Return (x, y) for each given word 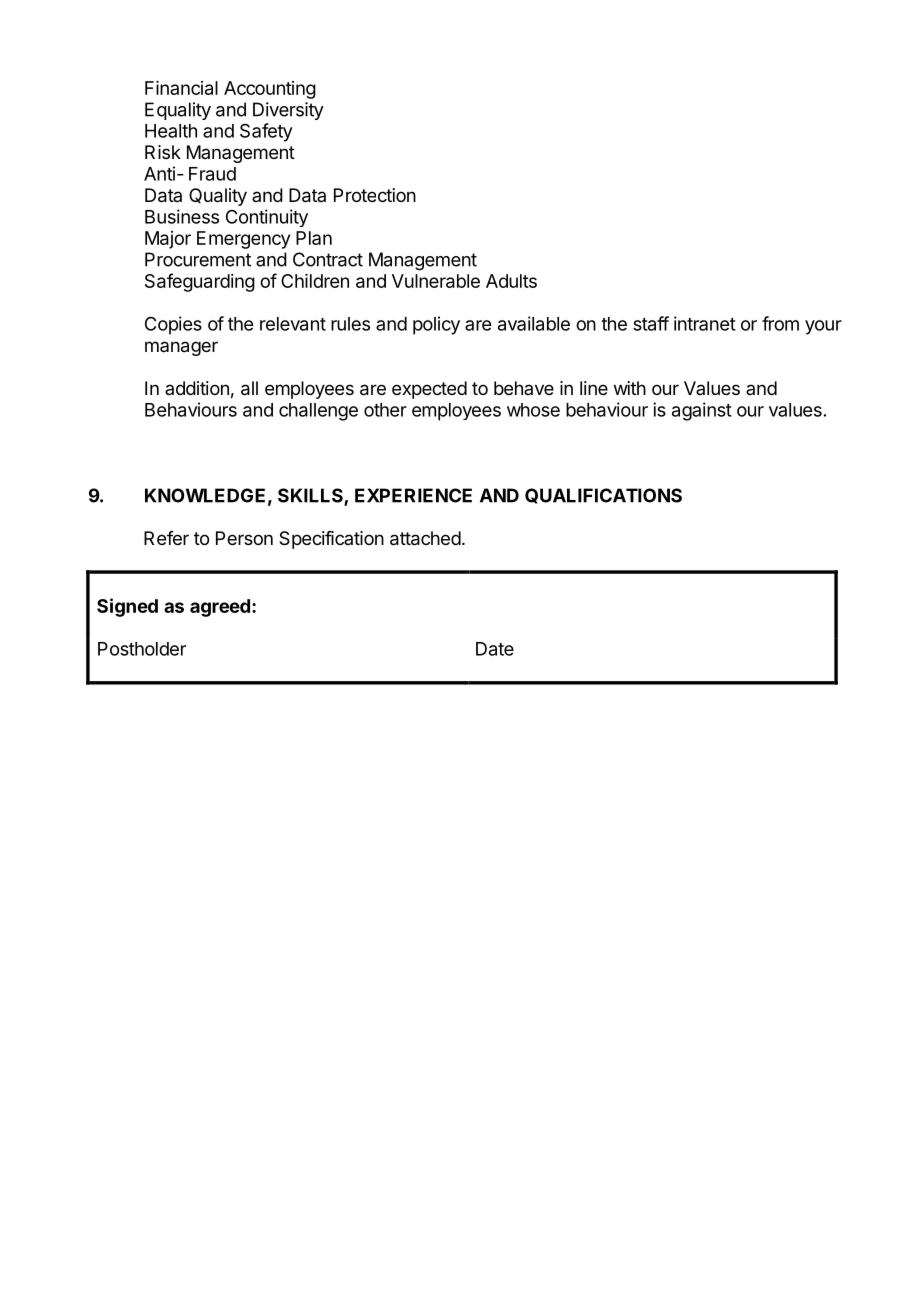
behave (524, 388)
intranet (705, 323)
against (702, 411)
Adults (511, 281)
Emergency (243, 240)
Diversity (288, 111)
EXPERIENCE (413, 495)
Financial (181, 88)
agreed (220, 608)
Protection (375, 195)
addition (197, 388)
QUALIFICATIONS (603, 496)
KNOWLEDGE (205, 495)
